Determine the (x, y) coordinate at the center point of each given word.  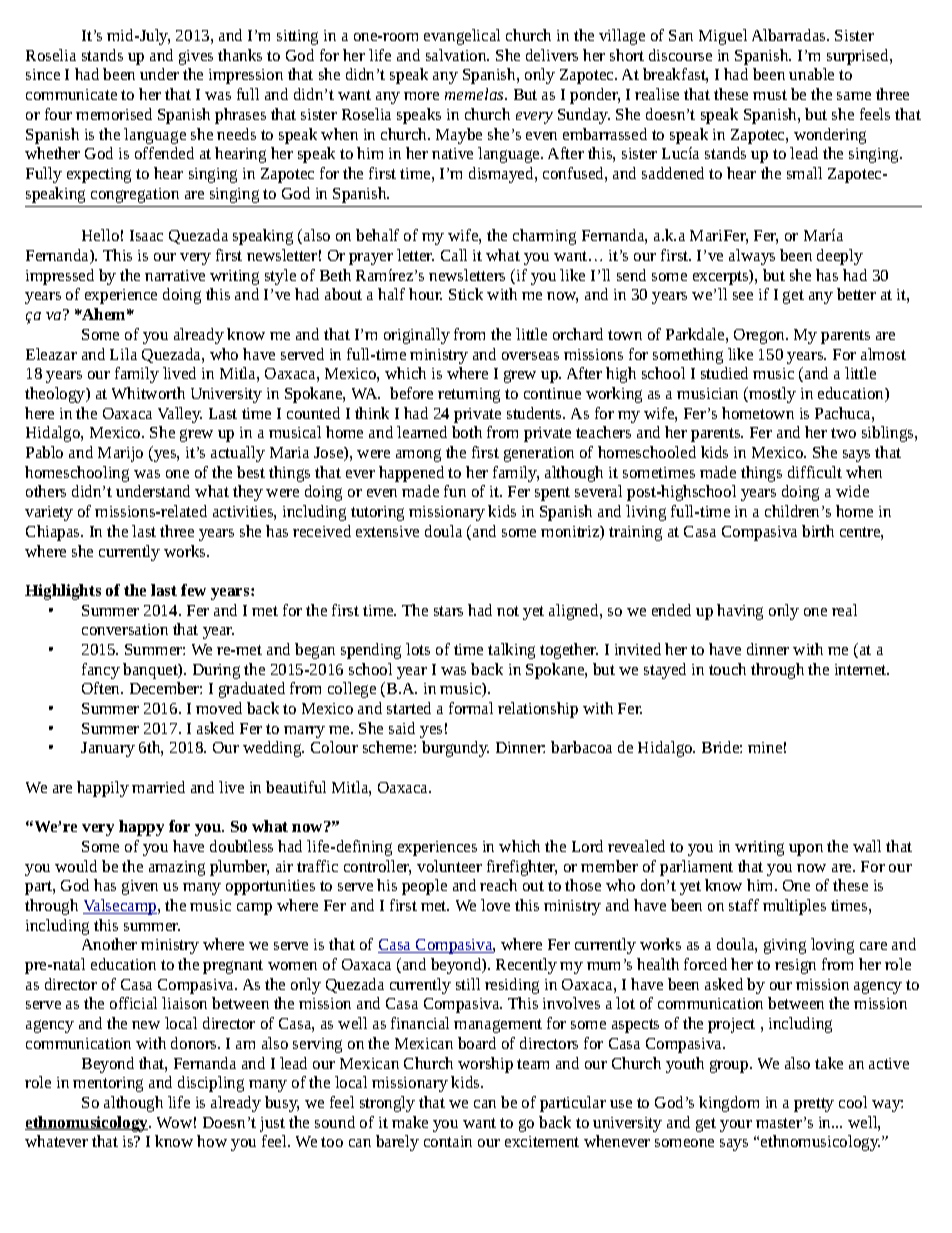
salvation (457, 55)
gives (196, 57)
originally (417, 336)
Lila (123, 354)
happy (141, 828)
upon (806, 850)
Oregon (760, 336)
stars (448, 611)
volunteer (449, 866)
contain (448, 1141)
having (740, 612)
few (193, 590)
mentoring (108, 1084)
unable (811, 74)
